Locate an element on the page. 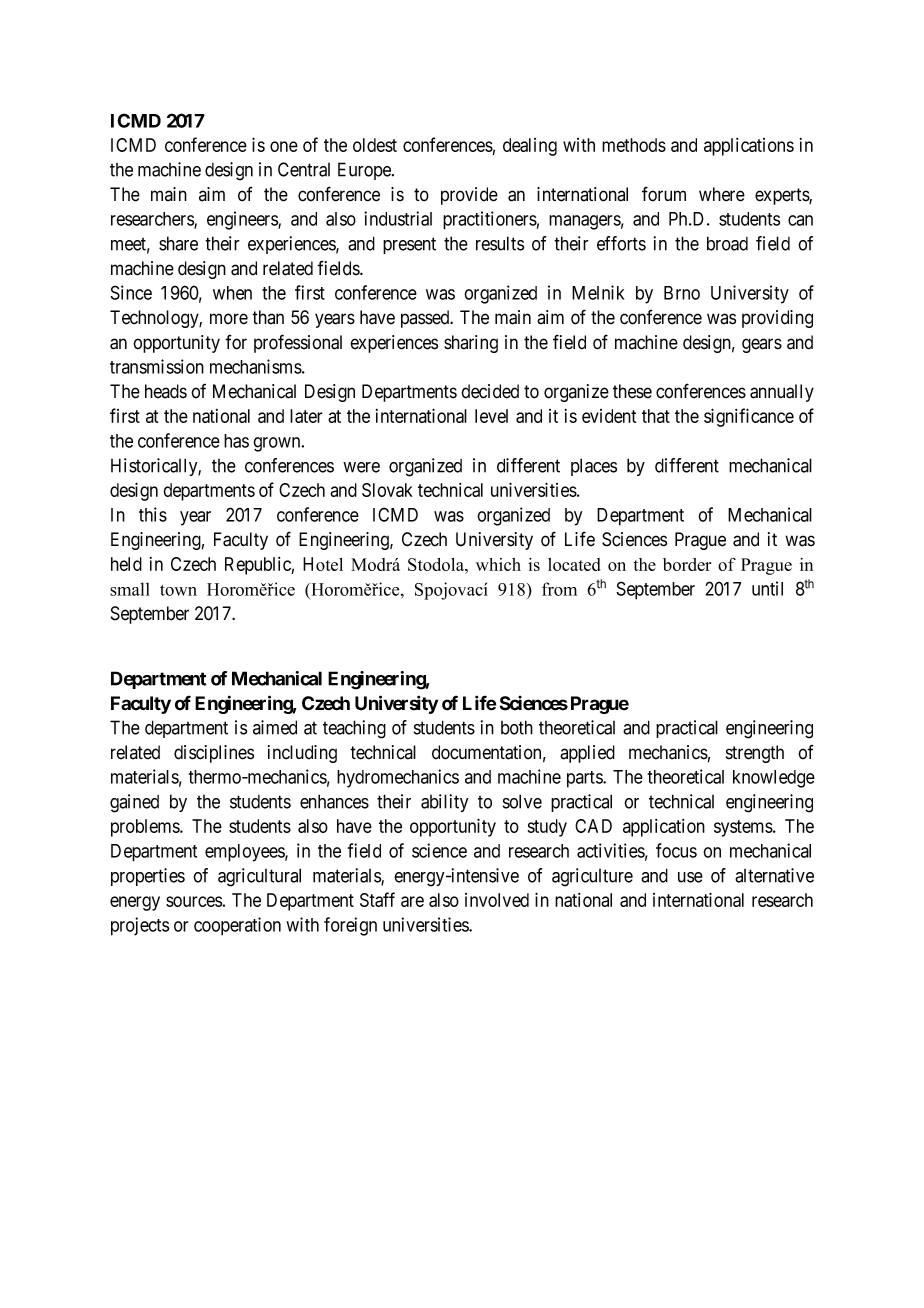 The height and width of the page is (1308, 924). engineers is located at coordinates (243, 220).
